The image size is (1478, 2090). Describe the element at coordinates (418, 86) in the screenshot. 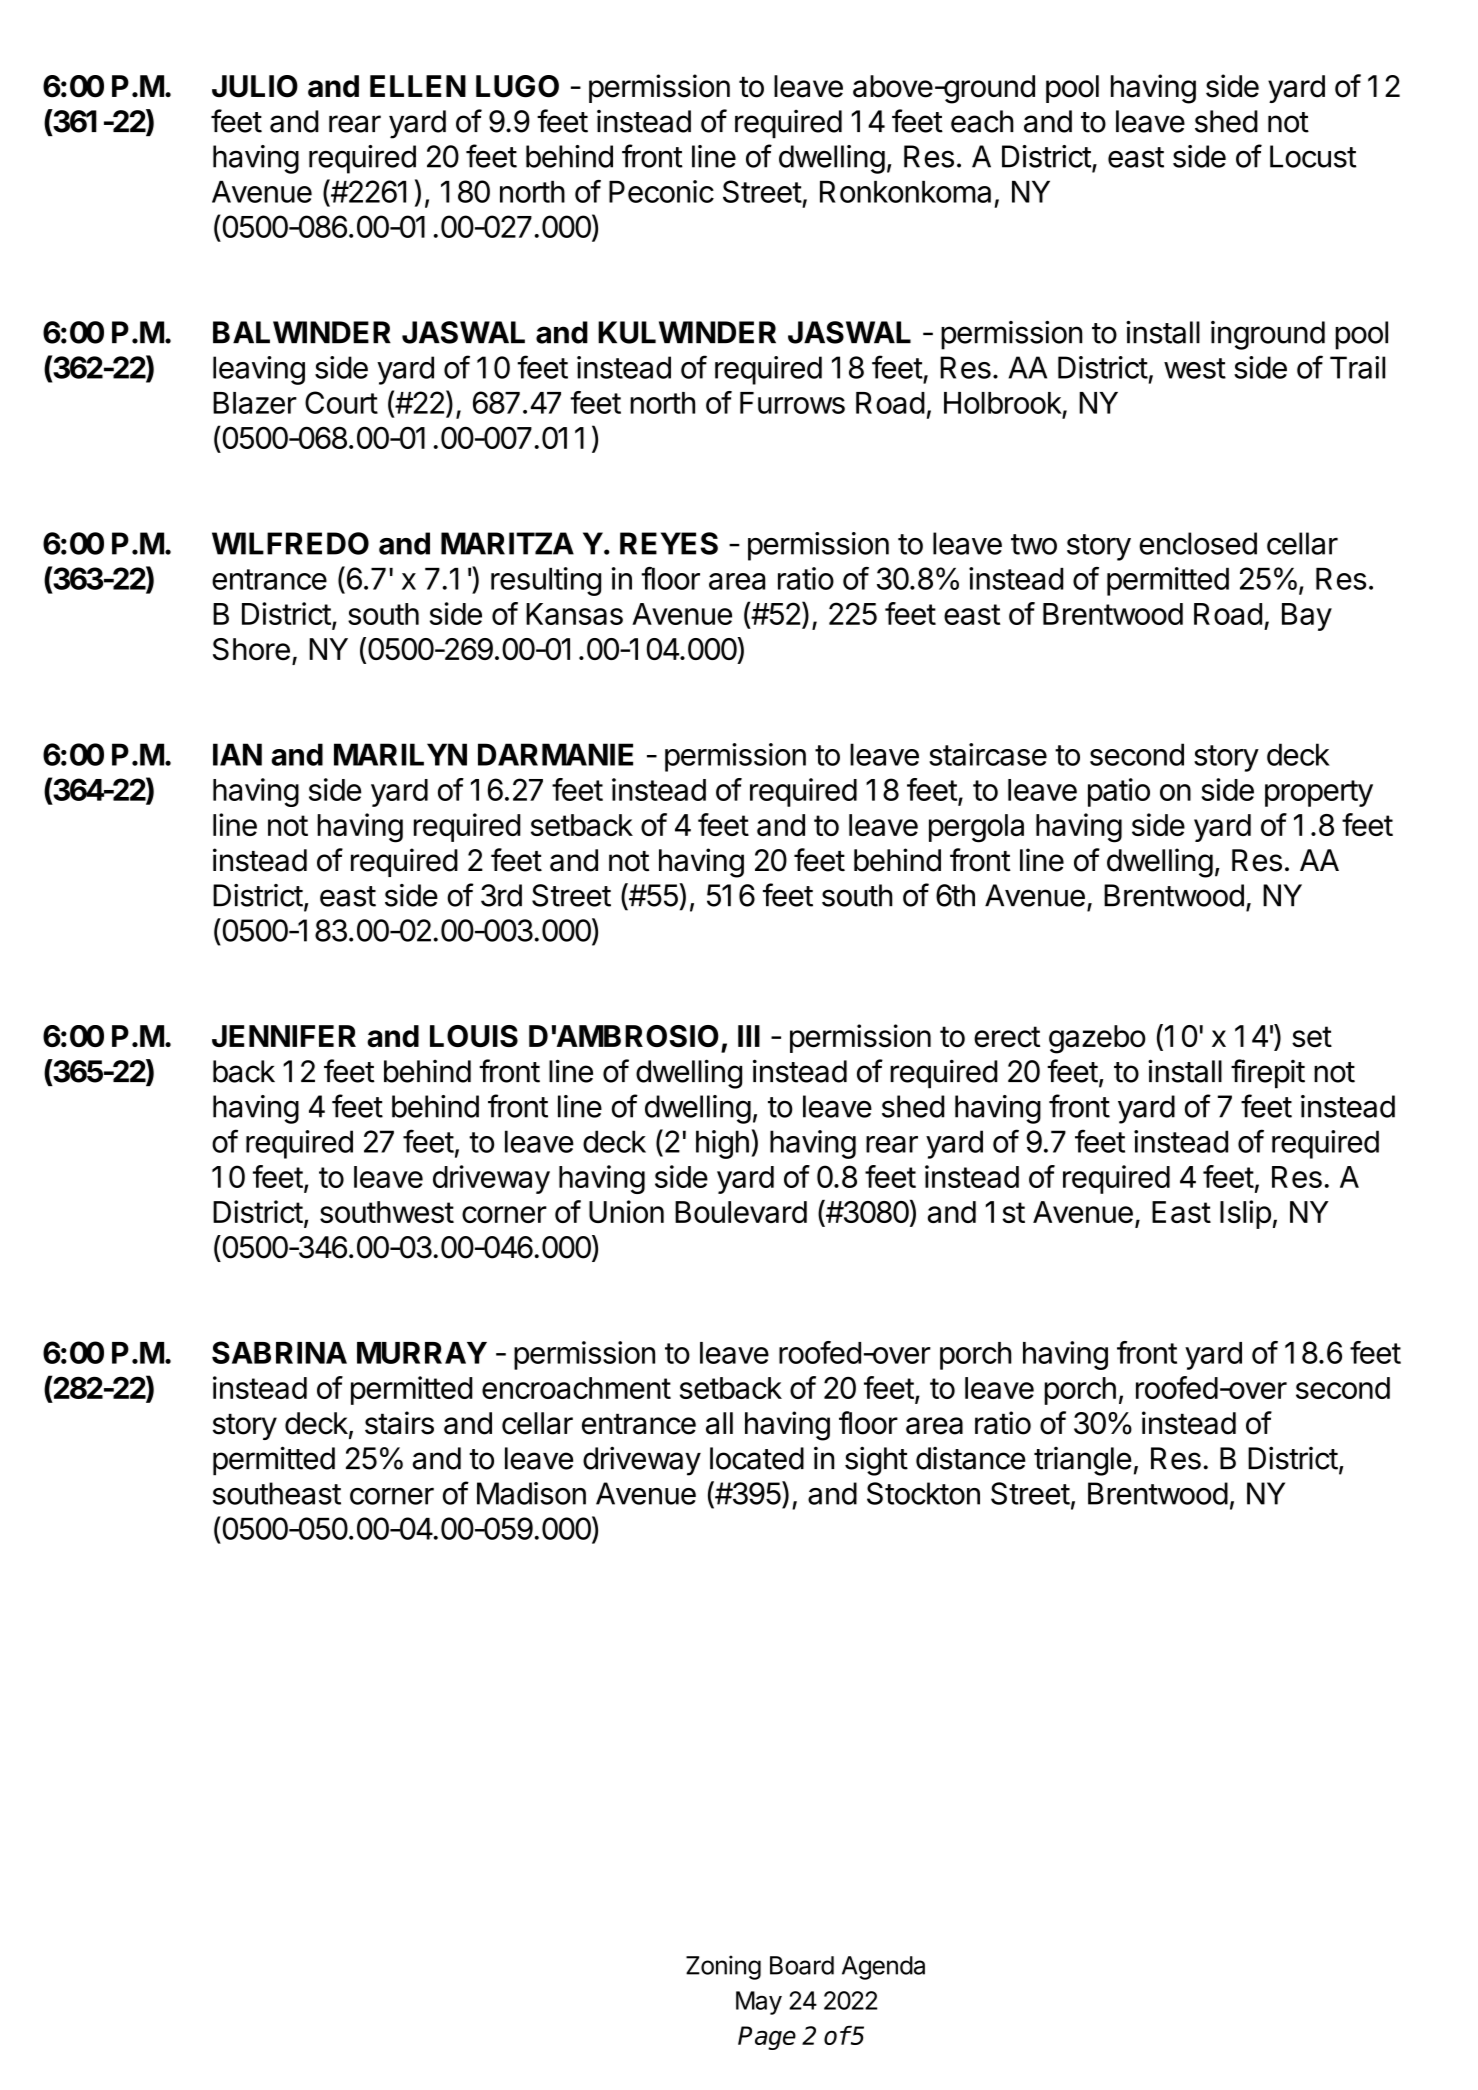

I see `ELLEN` at that location.
